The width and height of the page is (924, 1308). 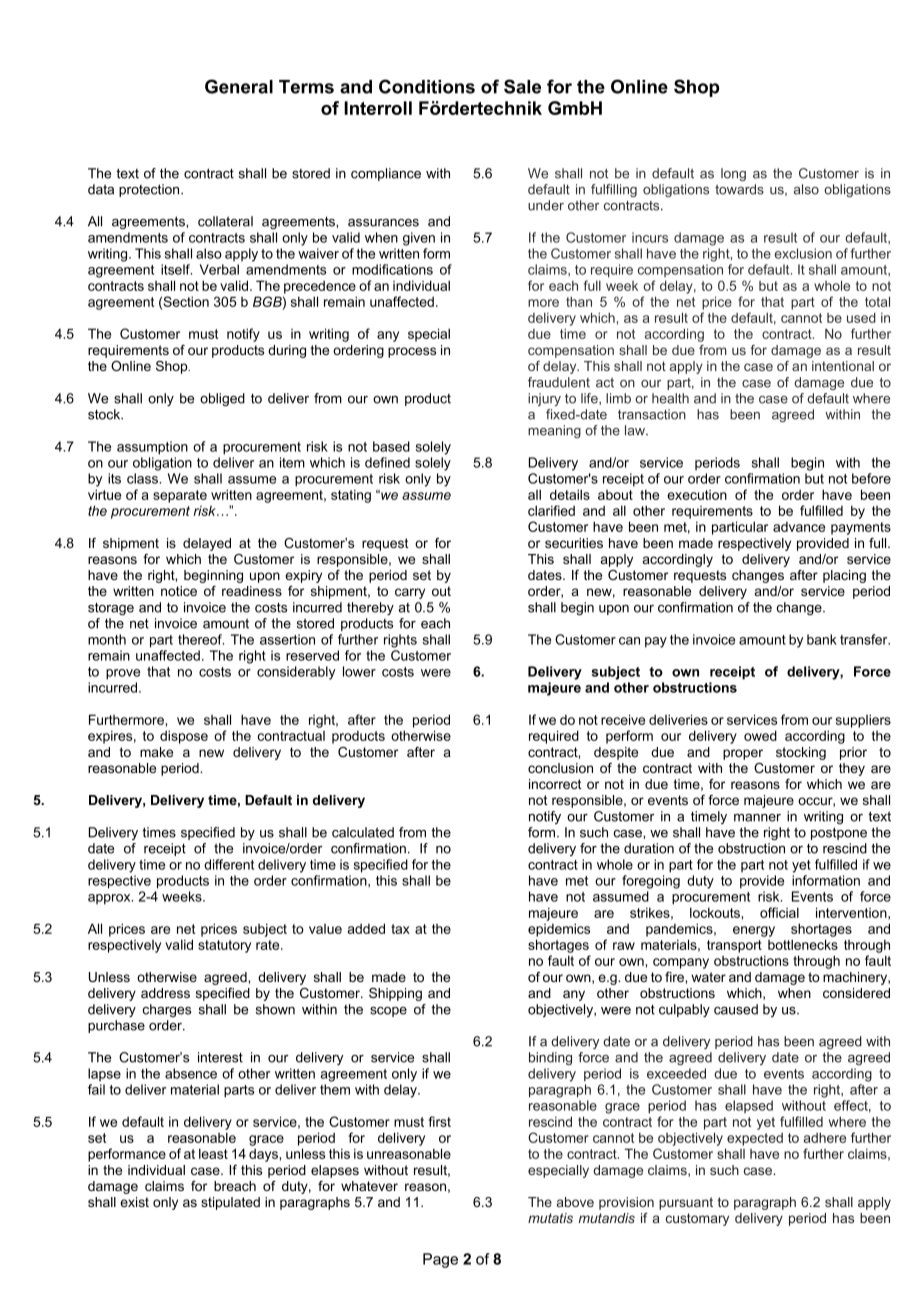 What do you see at coordinates (822, 639) in the page?
I see `bank` at bounding box center [822, 639].
